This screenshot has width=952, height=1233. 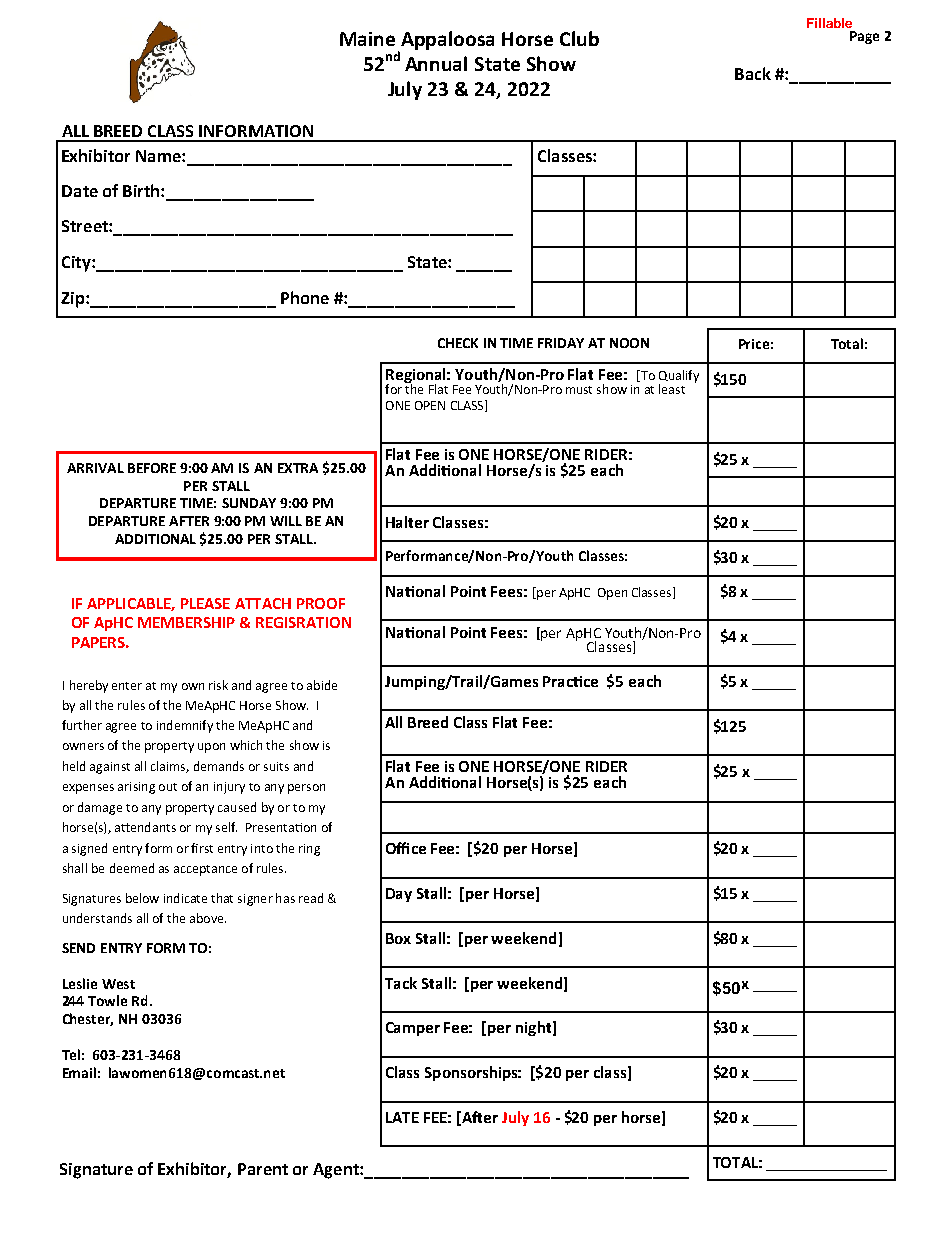 I want to click on Appaloosa, so click(x=447, y=40).
